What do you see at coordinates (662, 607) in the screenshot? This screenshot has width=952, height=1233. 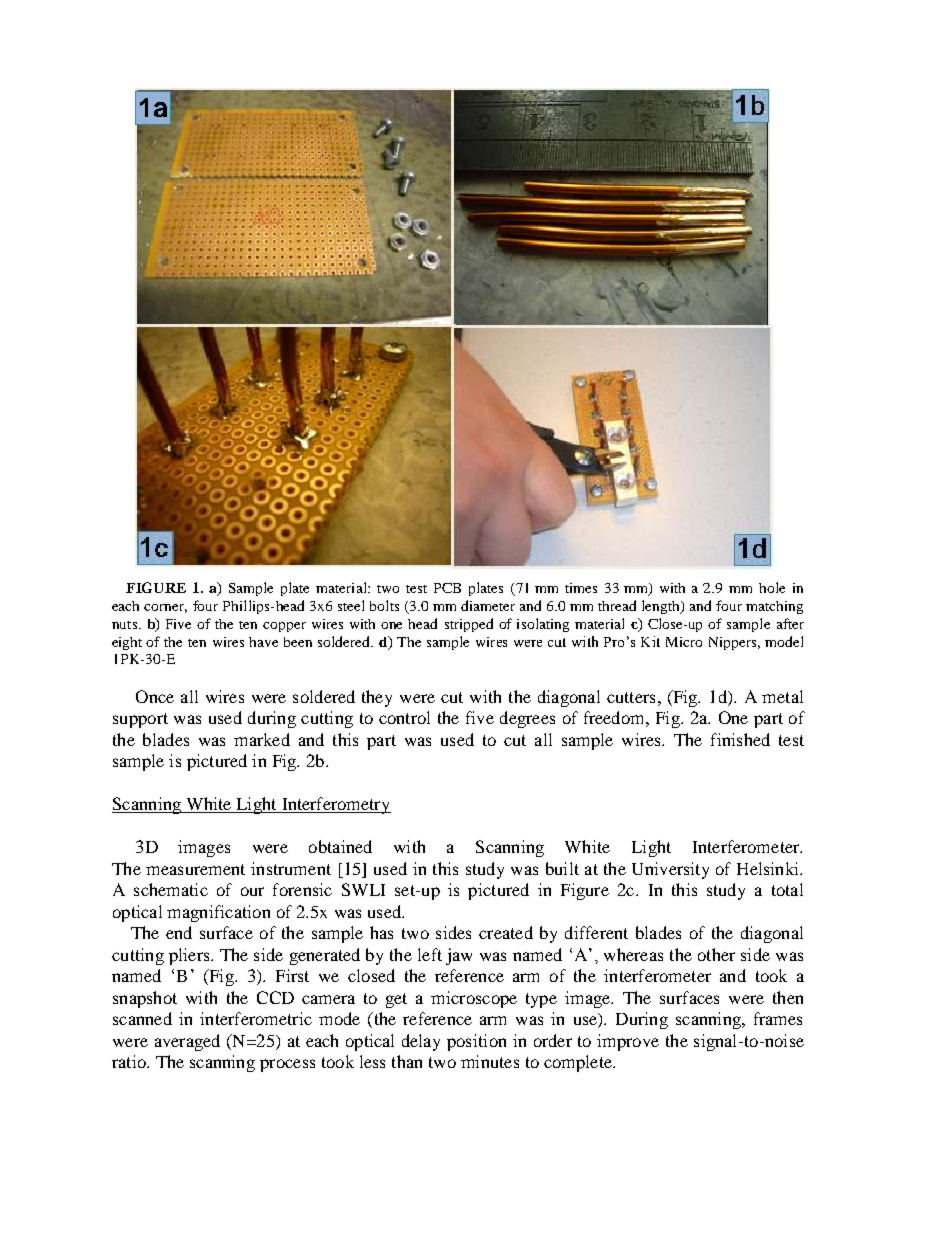 I see `length` at bounding box center [662, 607].
